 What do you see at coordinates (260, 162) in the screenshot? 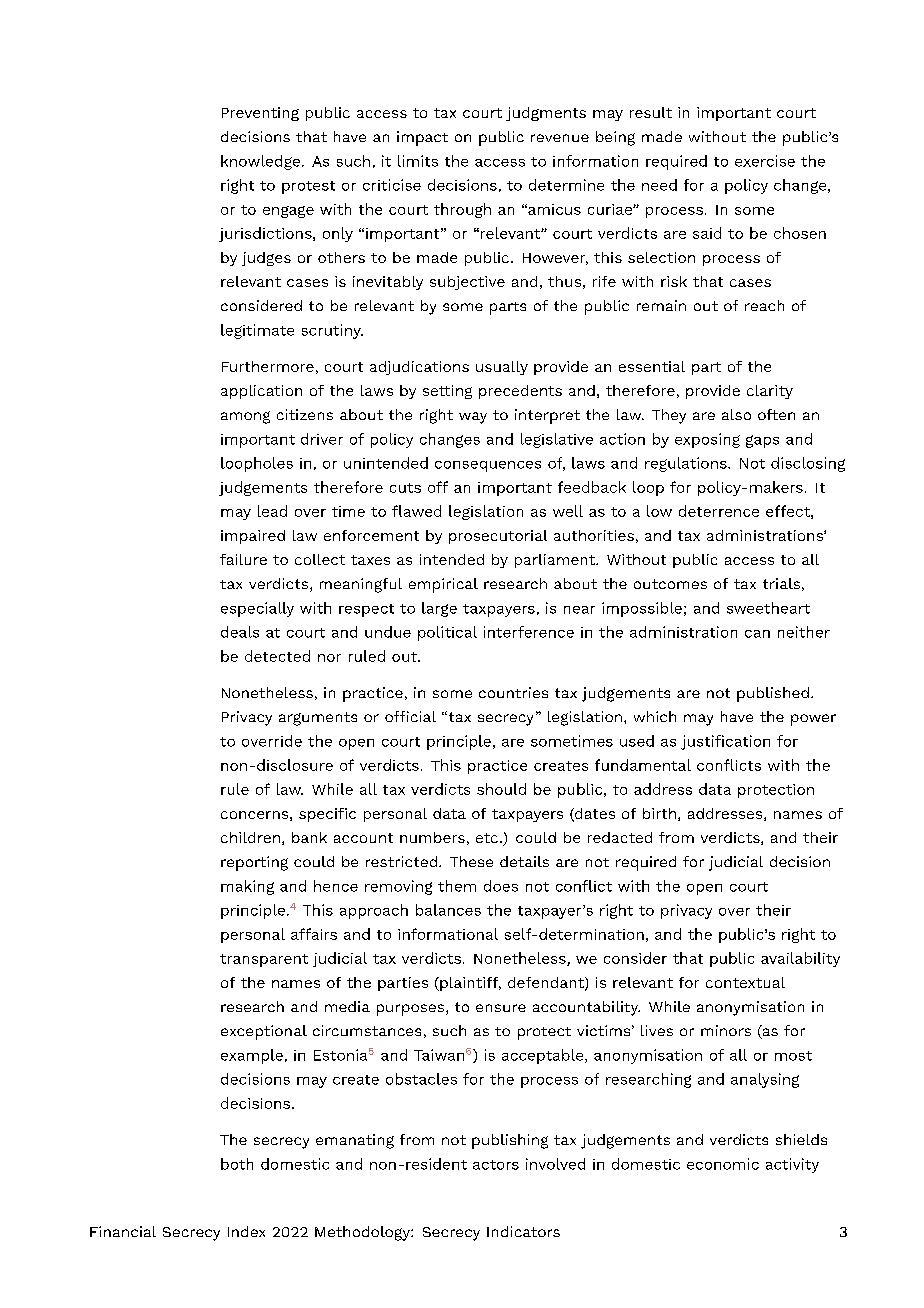
I see `knowledge` at bounding box center [260, 162].
